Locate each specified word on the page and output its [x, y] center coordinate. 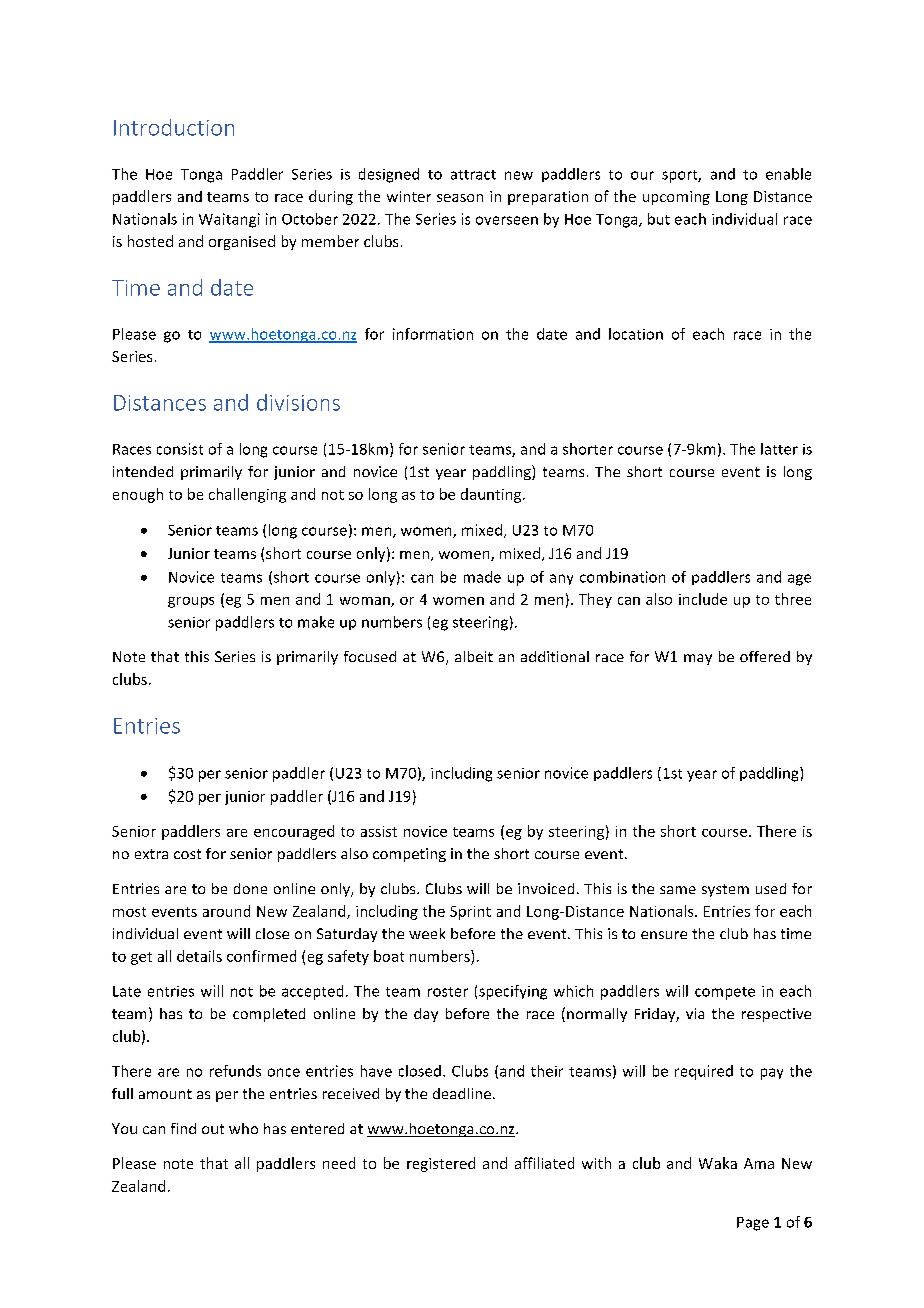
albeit [474, 656]
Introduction [174, 127]
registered [441, 1164]
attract [473, 175]
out [213, 1129]
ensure [664, 935]
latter [779, 449]
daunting [492, 495]
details [199, 956]
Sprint [470, 913]
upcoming [676, 198]
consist [180, 449]
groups [191, 602]
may [698, 659]
